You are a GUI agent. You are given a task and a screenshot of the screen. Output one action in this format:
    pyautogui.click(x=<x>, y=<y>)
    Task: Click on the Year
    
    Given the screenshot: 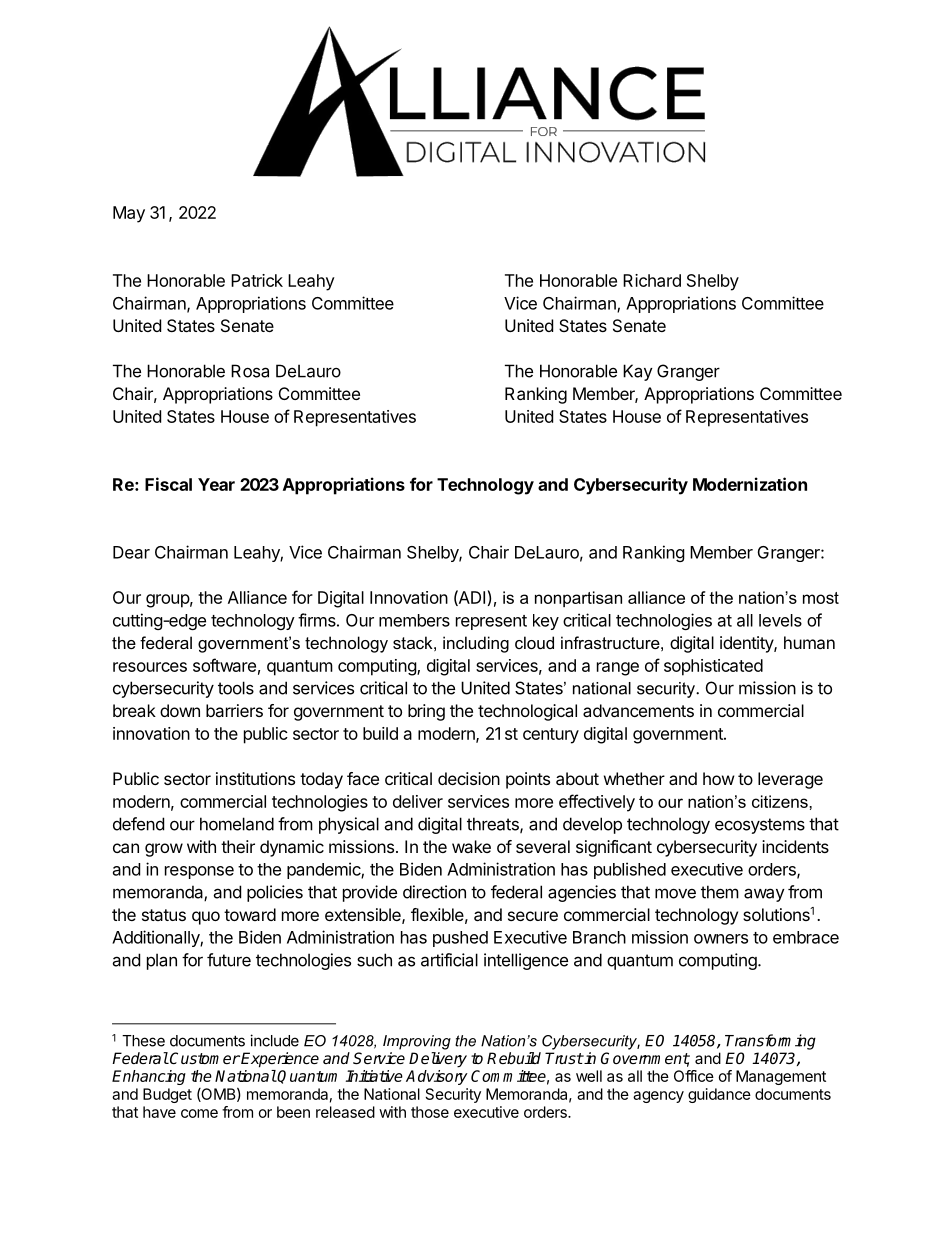 What is the action you would take?
    pyautogui.click(x=216, y=484)
